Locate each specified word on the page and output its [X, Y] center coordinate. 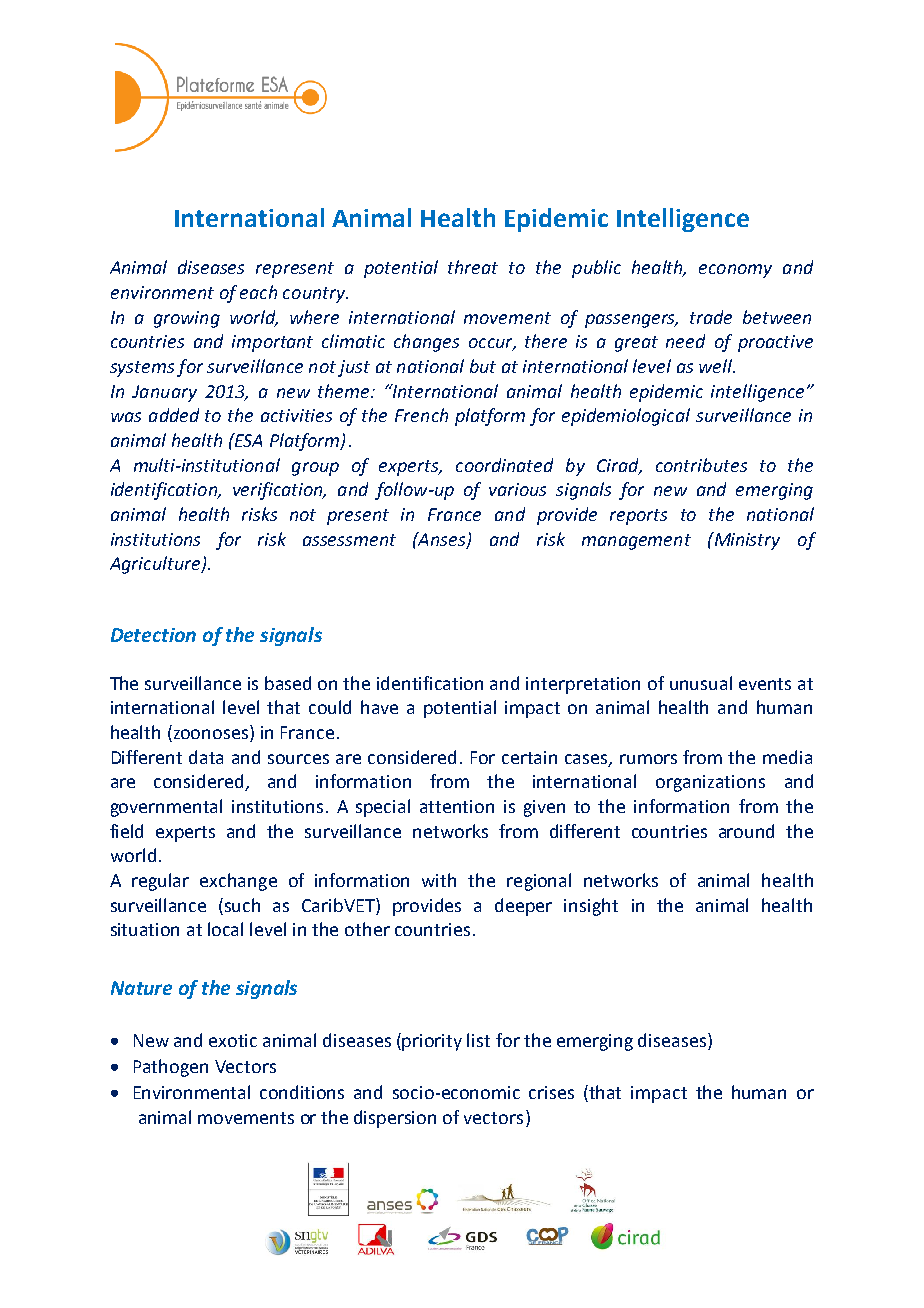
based [288, 683]
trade [711, 317]
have [379, 707]
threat [473, 267]
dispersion [395, 1119]
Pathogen [171, 1068]
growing [187, 319]
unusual [701, 683]
